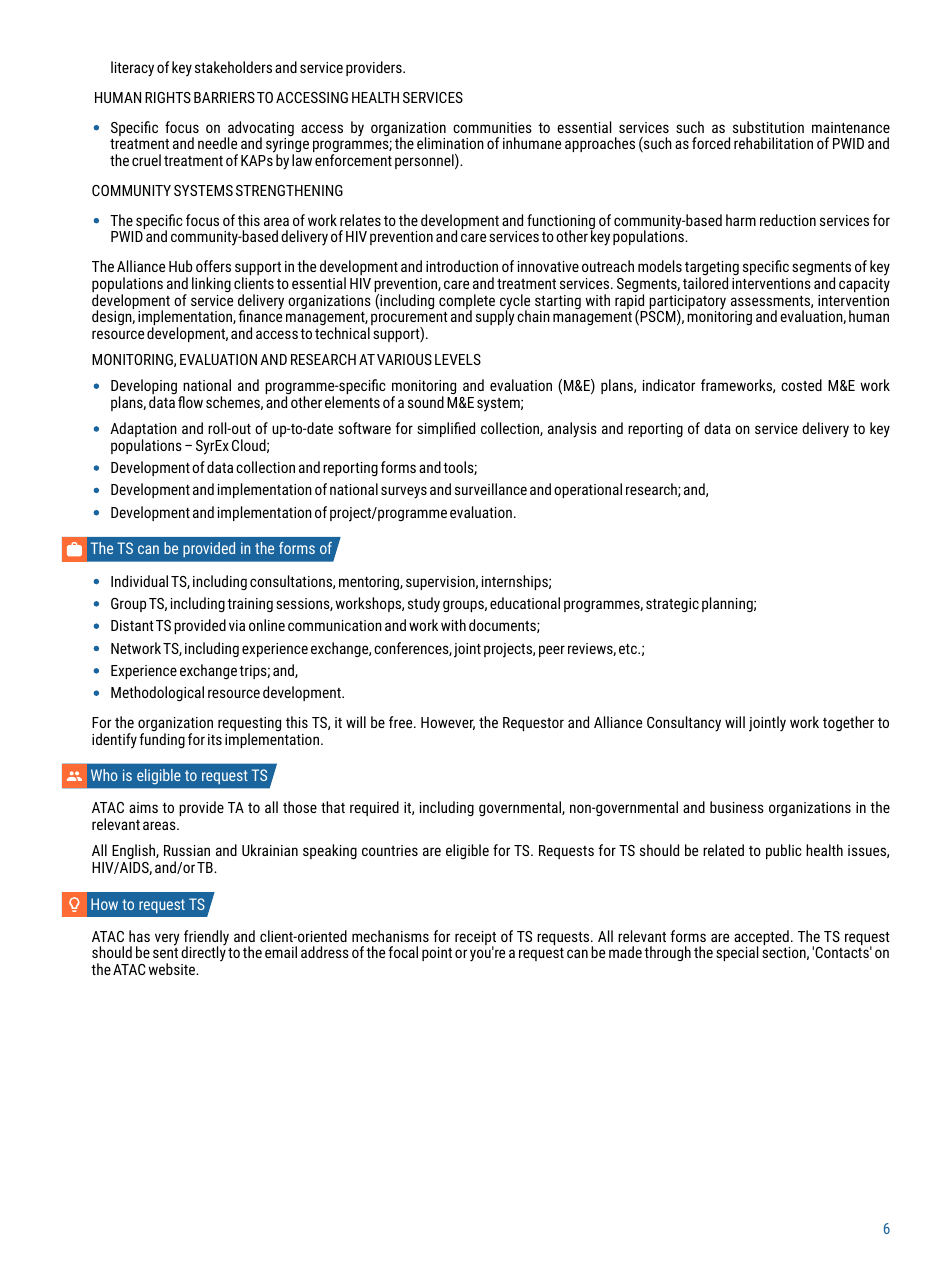  Describe the element at coordinates (475, 939) in the document. I see `receipt` at that location.
